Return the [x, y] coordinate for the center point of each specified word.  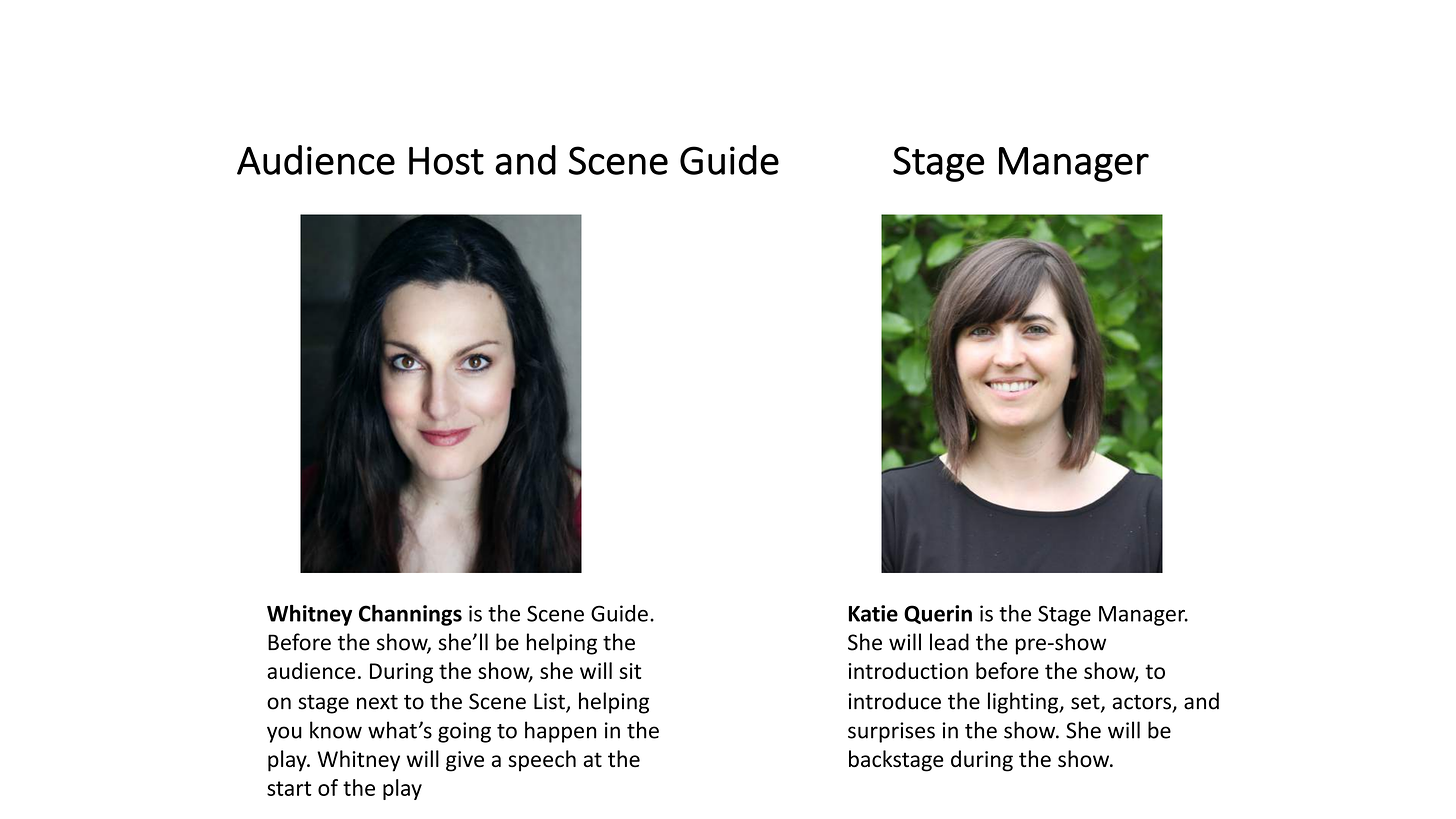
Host [446, 161]
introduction [908, 670]
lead [949, 642]
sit [630, 671]
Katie [873, 613]
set [1086, 703]
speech [542, 761]
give [465, 761]
